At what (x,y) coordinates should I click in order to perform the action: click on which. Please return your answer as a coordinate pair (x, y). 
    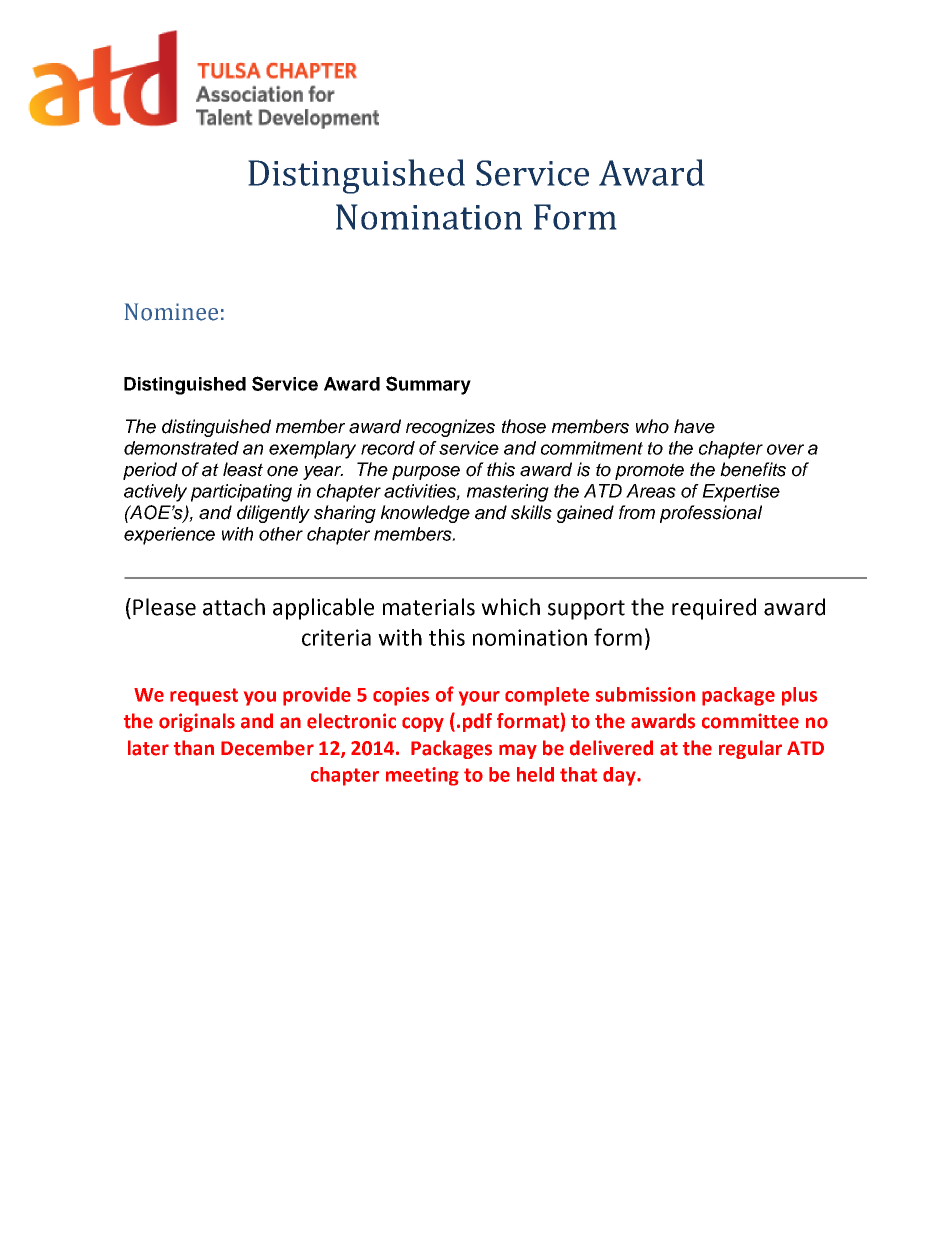
    Looking at the image, I should click on (510, 607).
